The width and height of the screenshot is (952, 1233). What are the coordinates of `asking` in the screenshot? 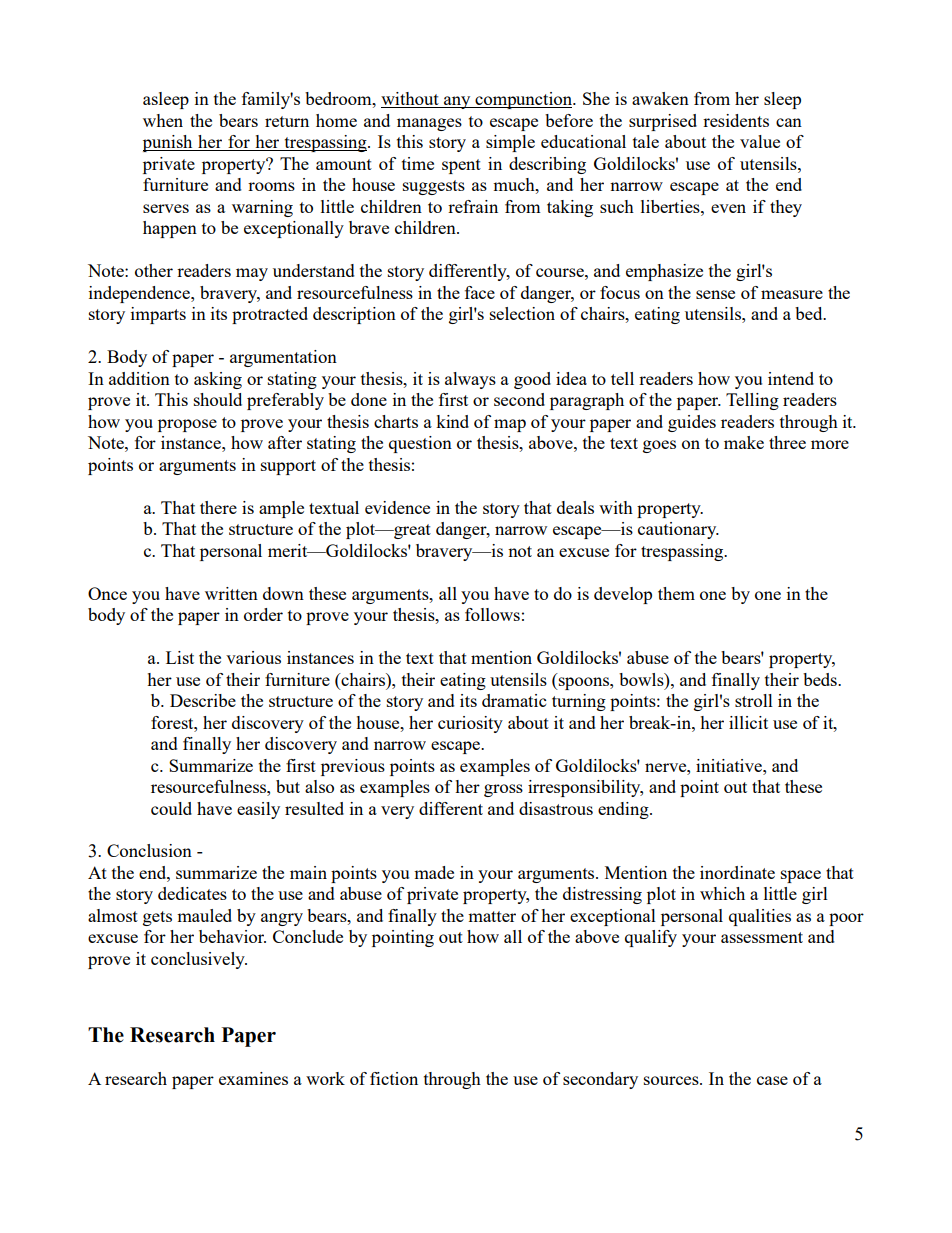 It's located at (218, 380).
